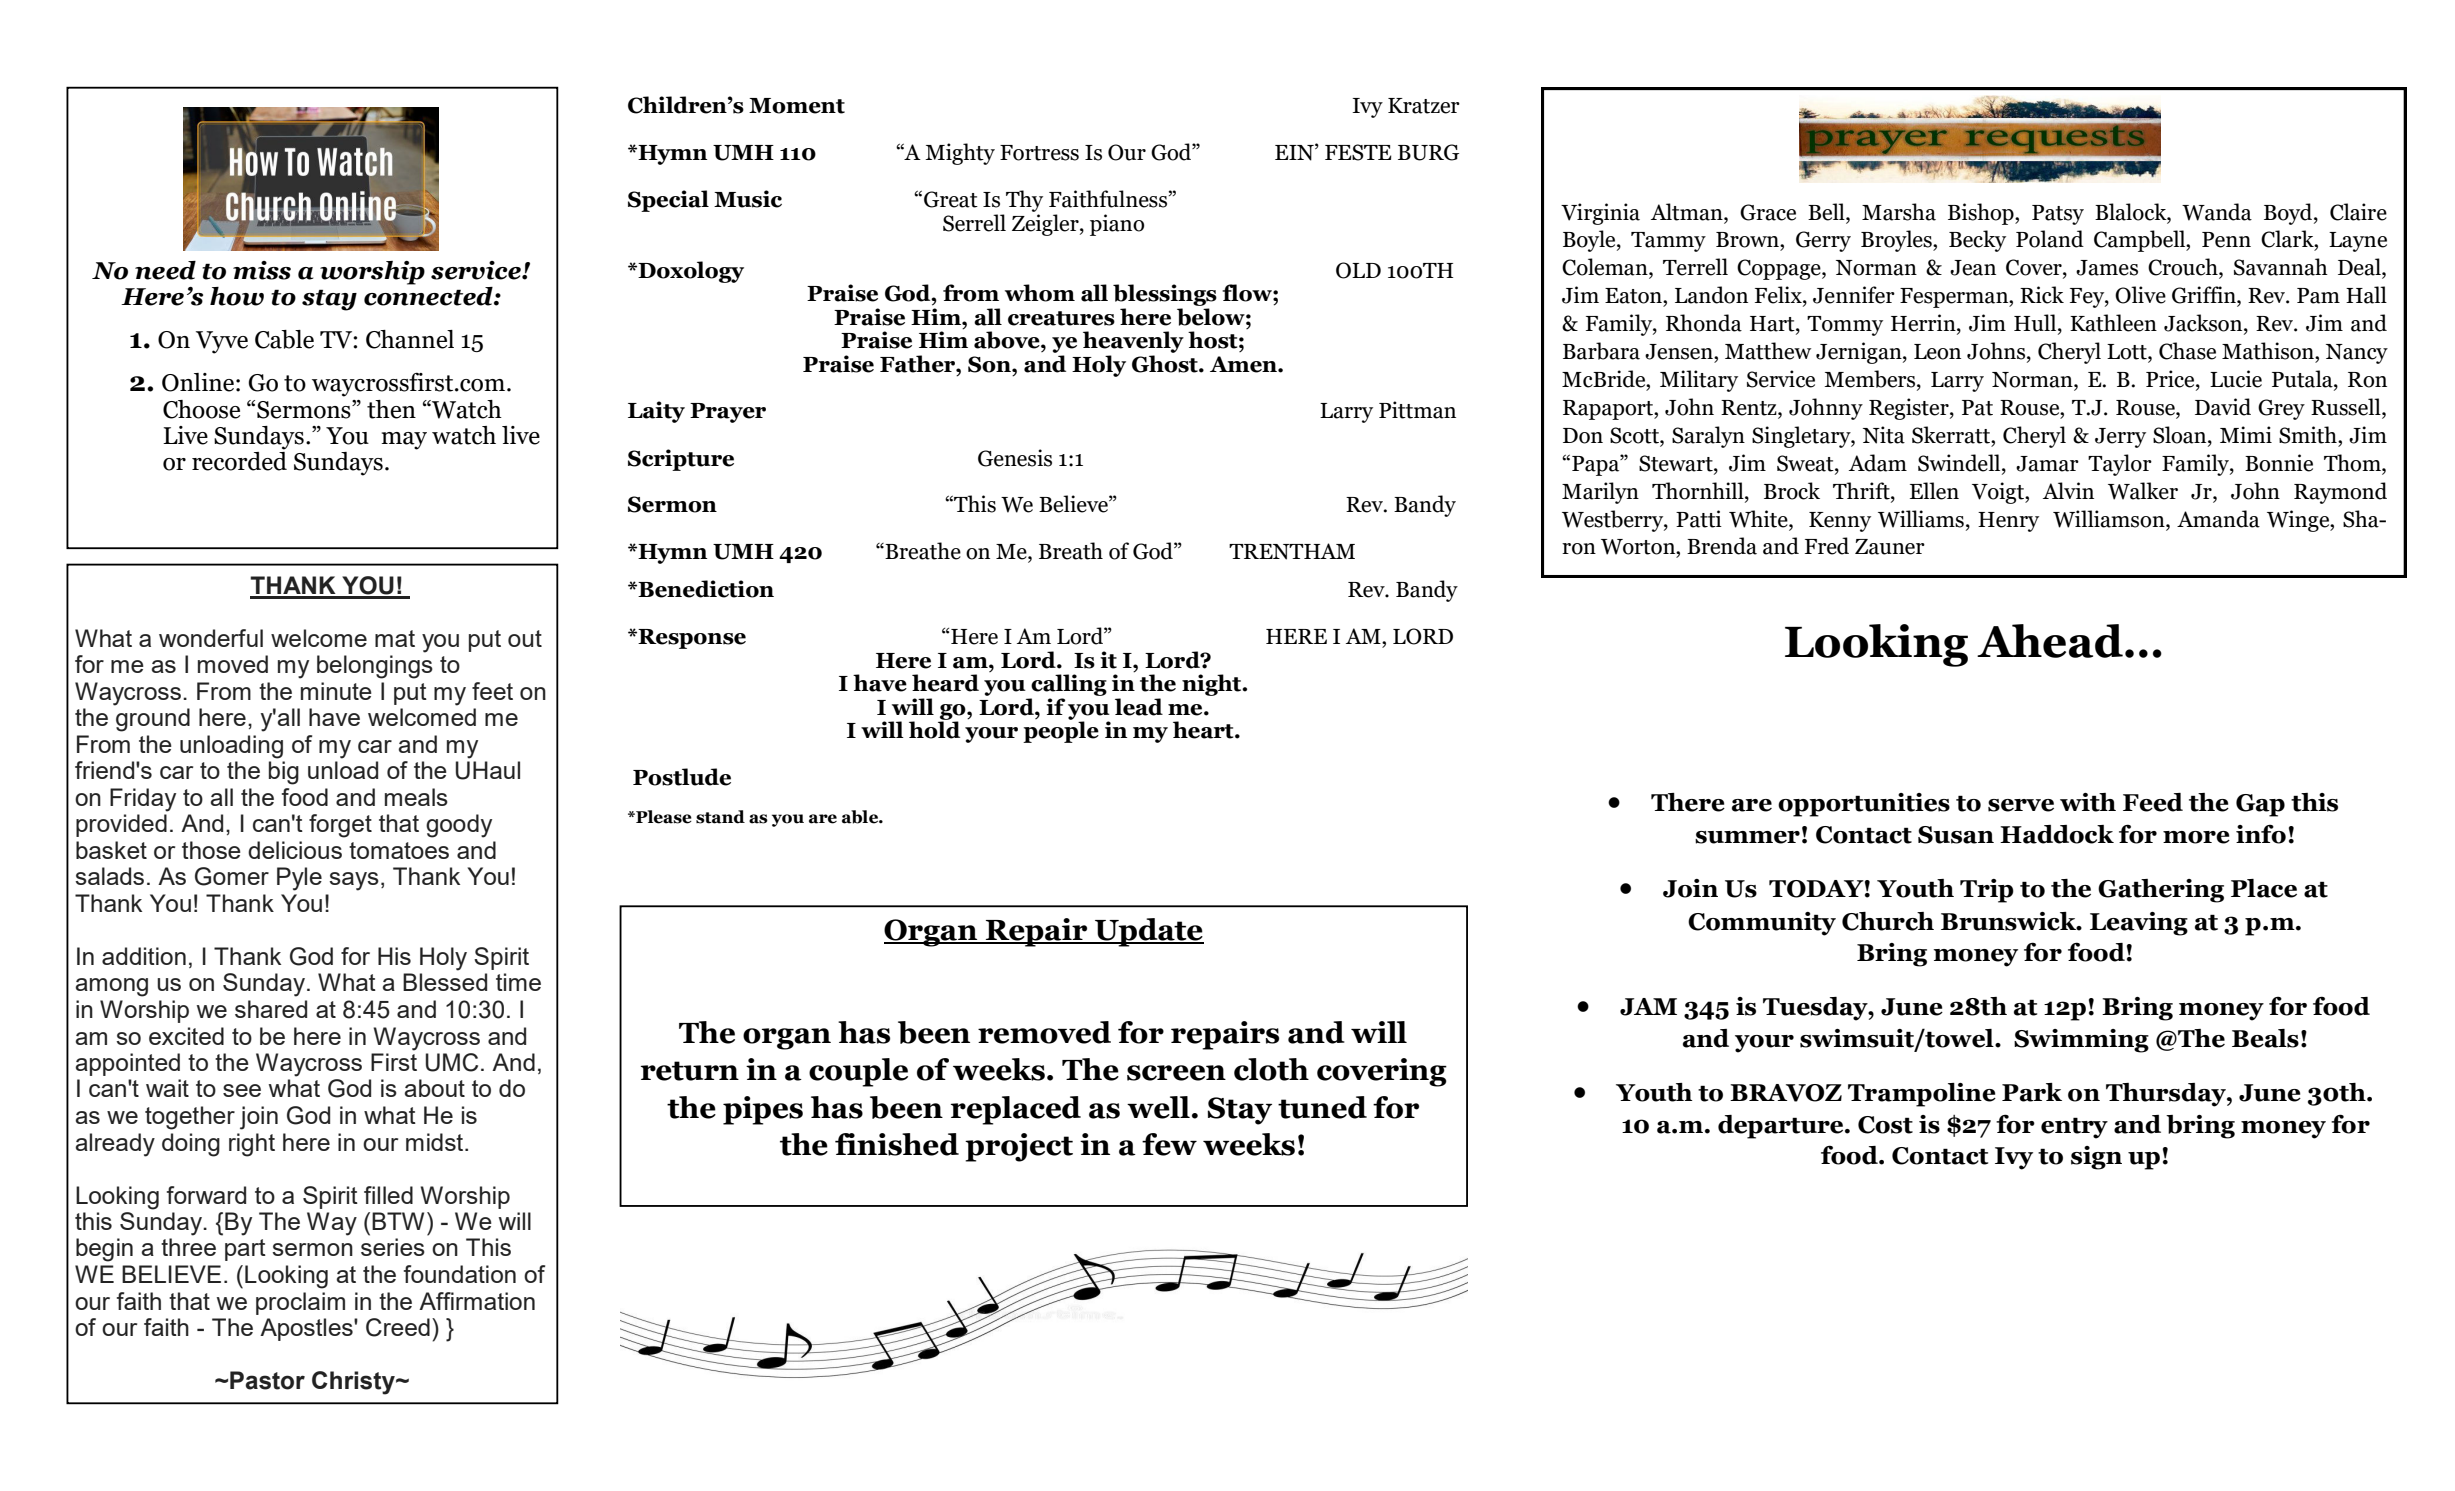  I want to click on Creed, so click(398, 1327).
